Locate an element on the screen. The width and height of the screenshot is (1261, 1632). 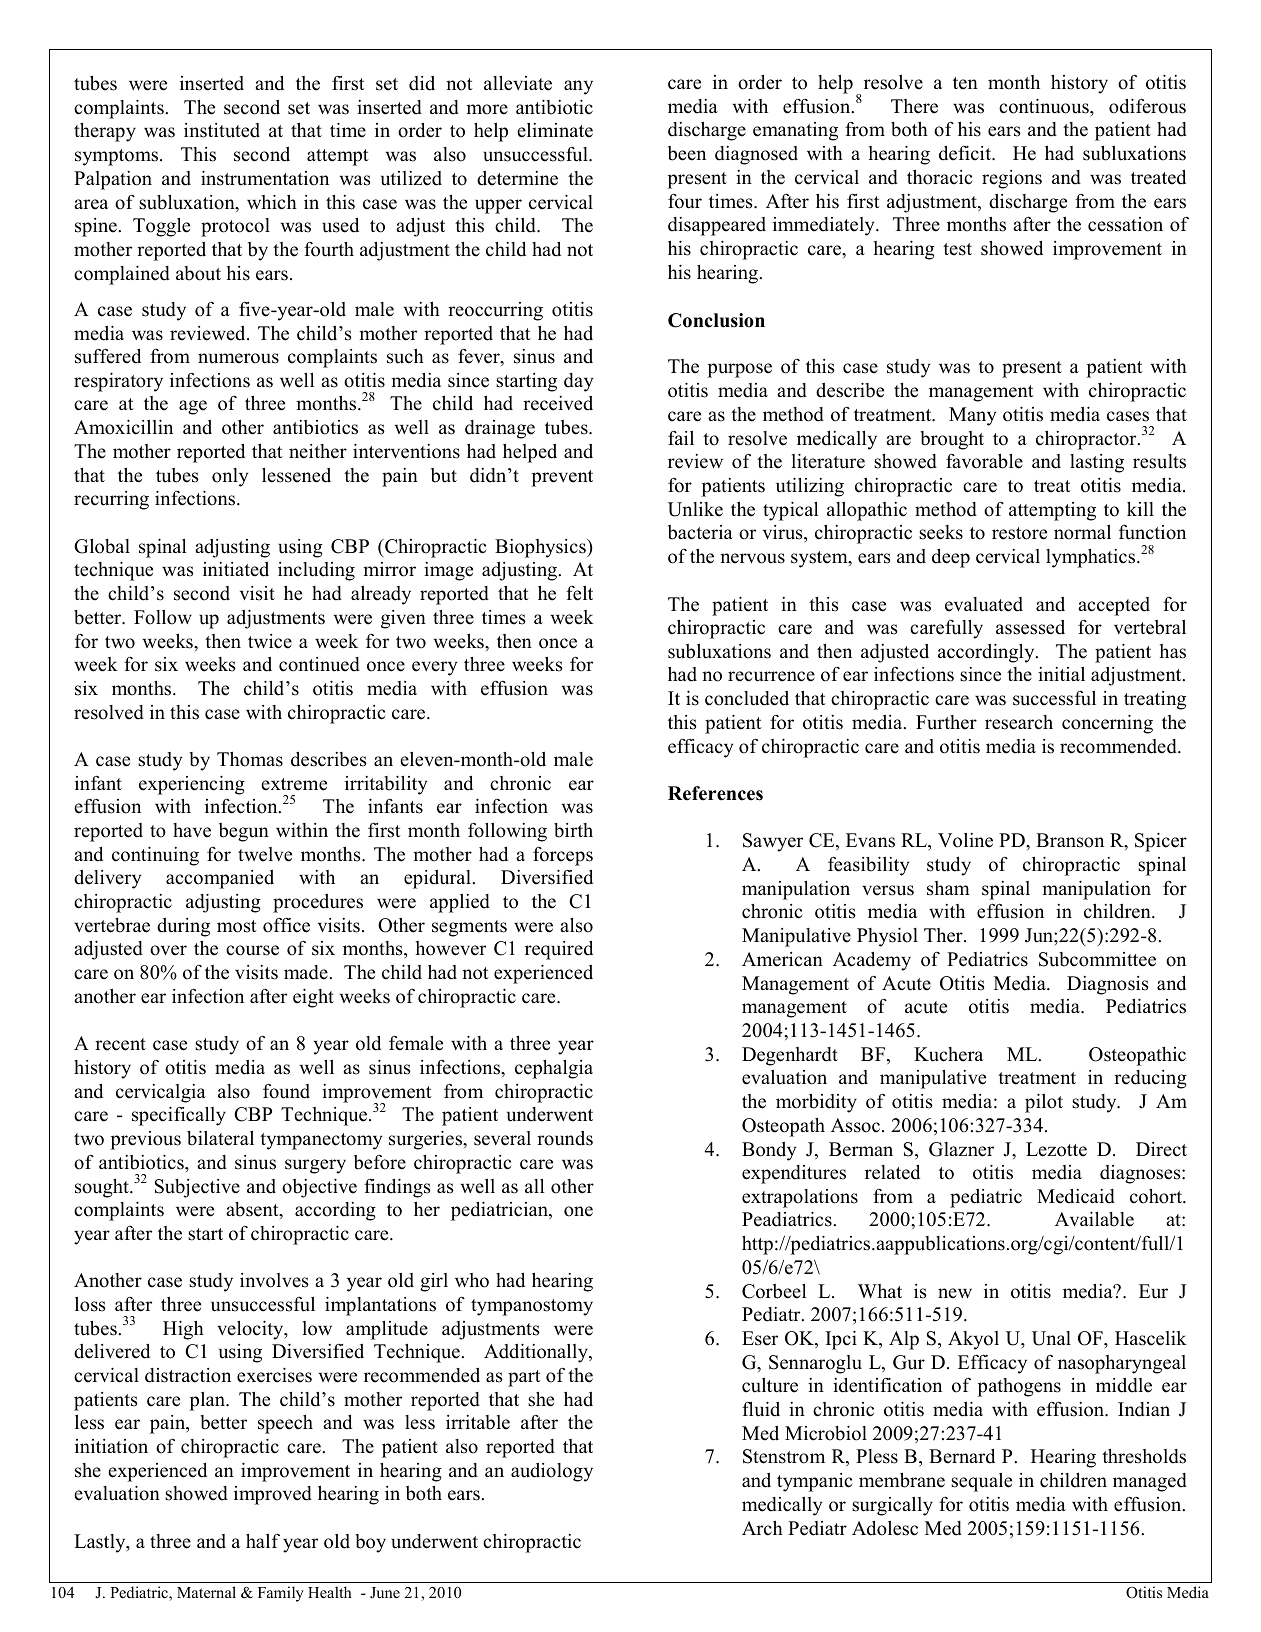
birth is located at coordinates (573, 830).
